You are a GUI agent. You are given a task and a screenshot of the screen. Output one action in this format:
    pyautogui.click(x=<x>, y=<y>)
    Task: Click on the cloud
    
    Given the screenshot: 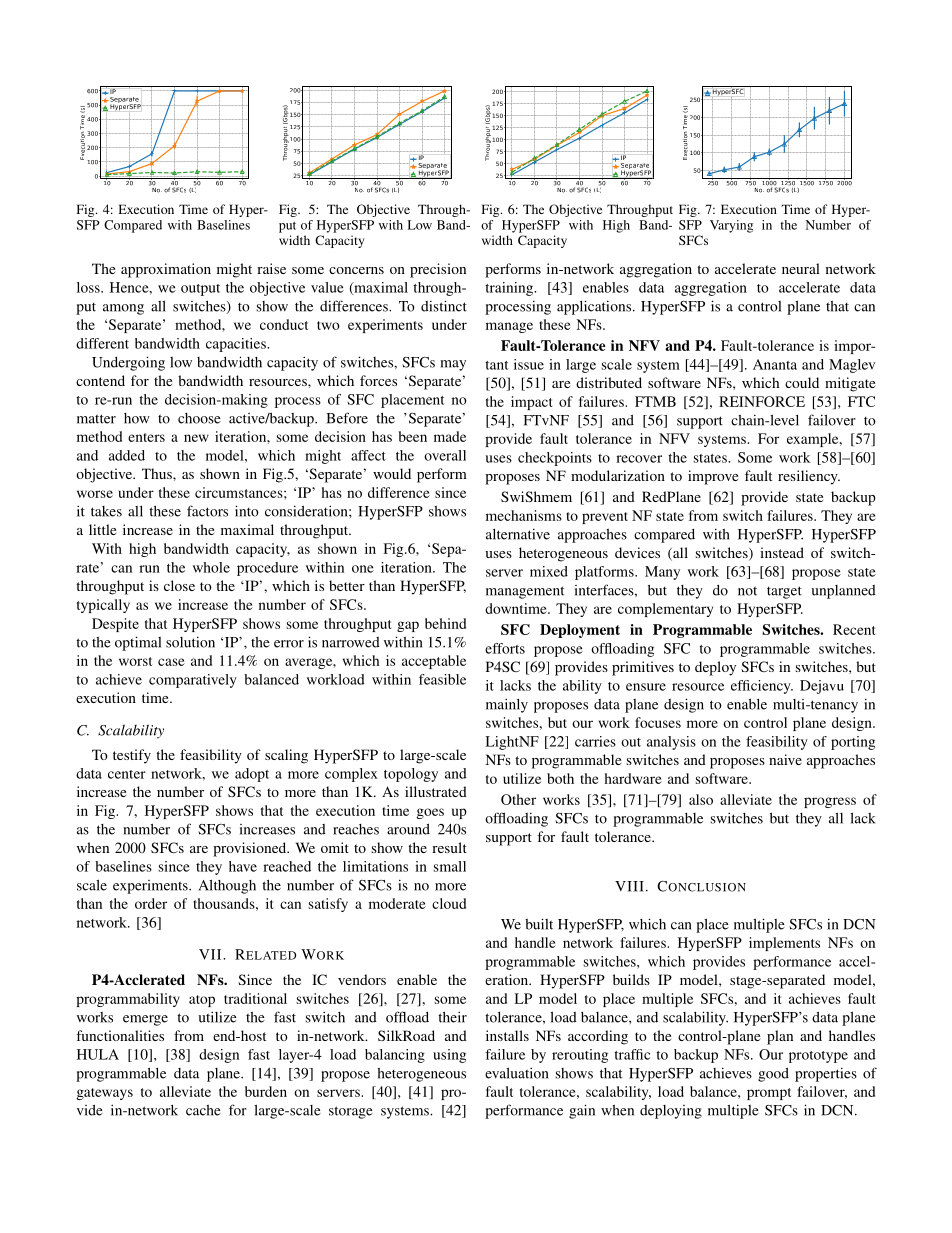 What is the action you would take?
    pyautogui.click(x=449, y=903)
